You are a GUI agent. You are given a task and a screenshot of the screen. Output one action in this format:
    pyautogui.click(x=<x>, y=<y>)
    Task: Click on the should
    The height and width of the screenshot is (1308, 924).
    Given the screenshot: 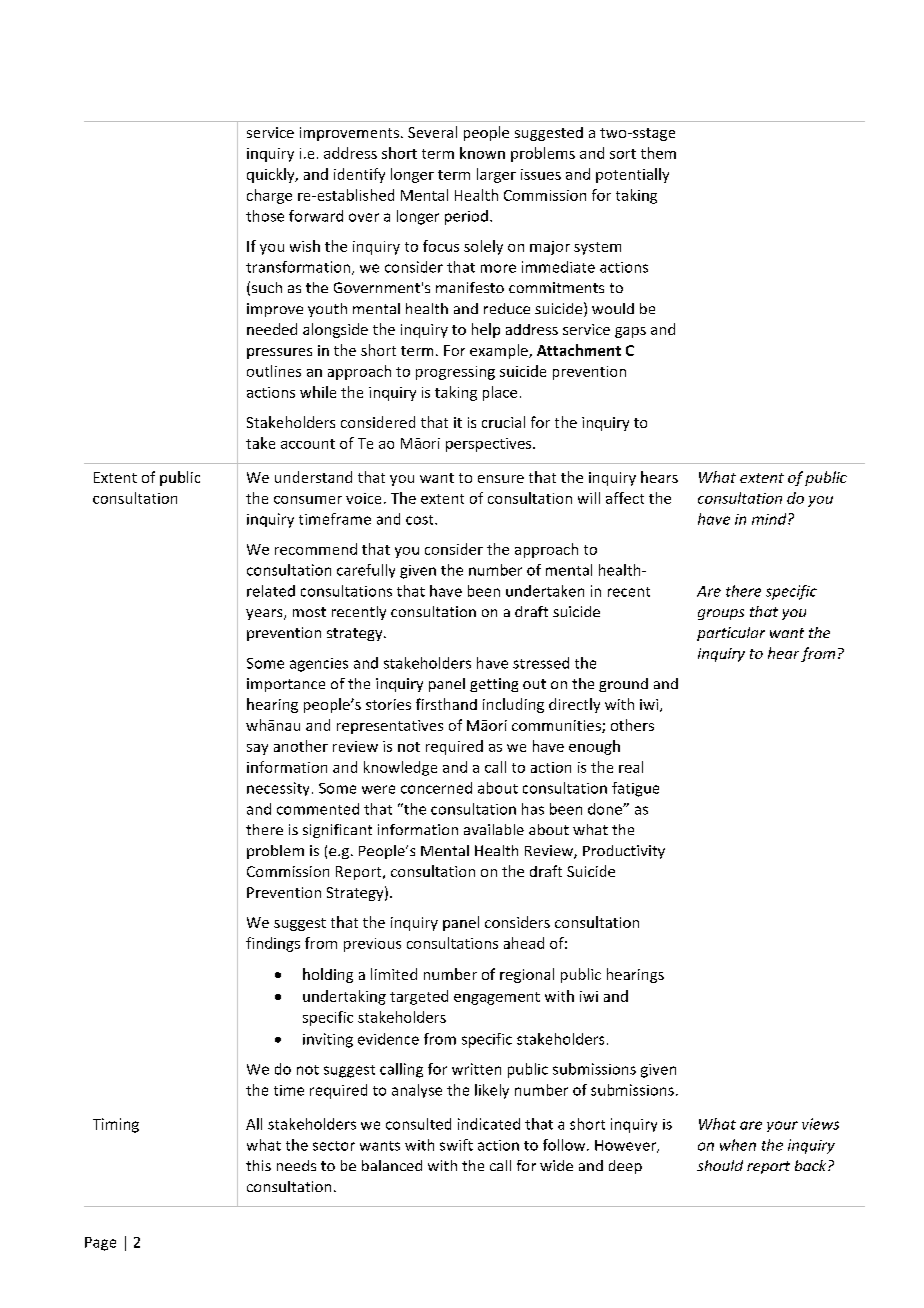 What is the action you would take?
    pyautogui.click(x=720, y=1165)
